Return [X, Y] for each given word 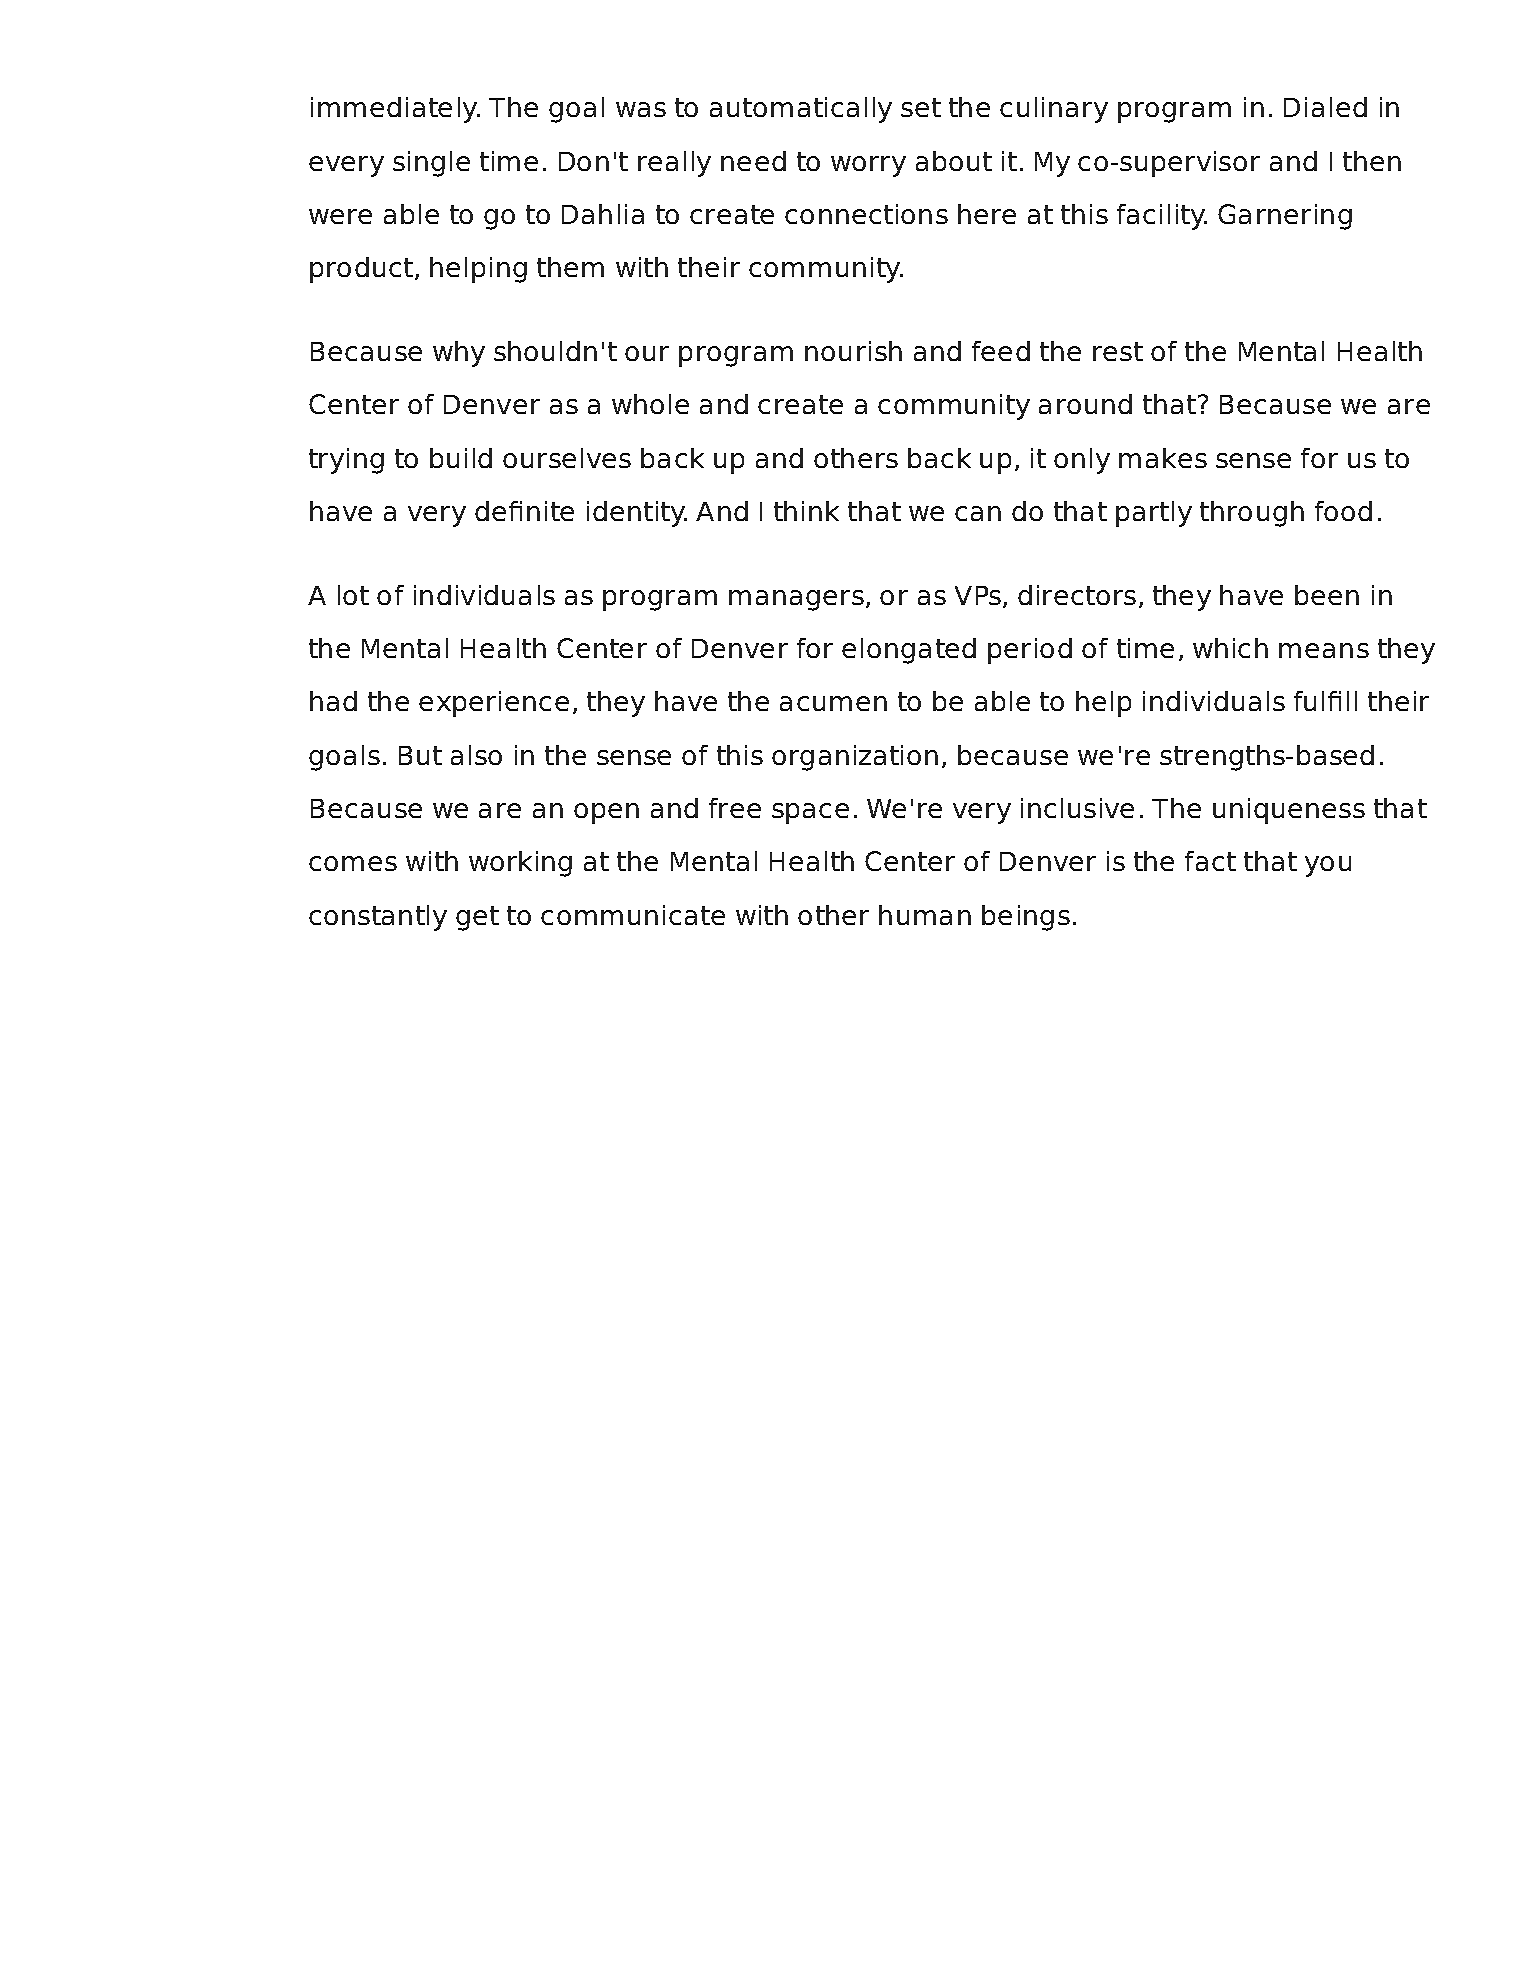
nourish [853, 351]
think [806, 511]
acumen [833, 703]
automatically [801, 110]
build [461, 458]
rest [1118, 351]
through [1252, 514]
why [459, 354]
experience [494, 704]
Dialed [1325, 107]
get [477, 918]
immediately [395, 110]
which [1230, 648]
